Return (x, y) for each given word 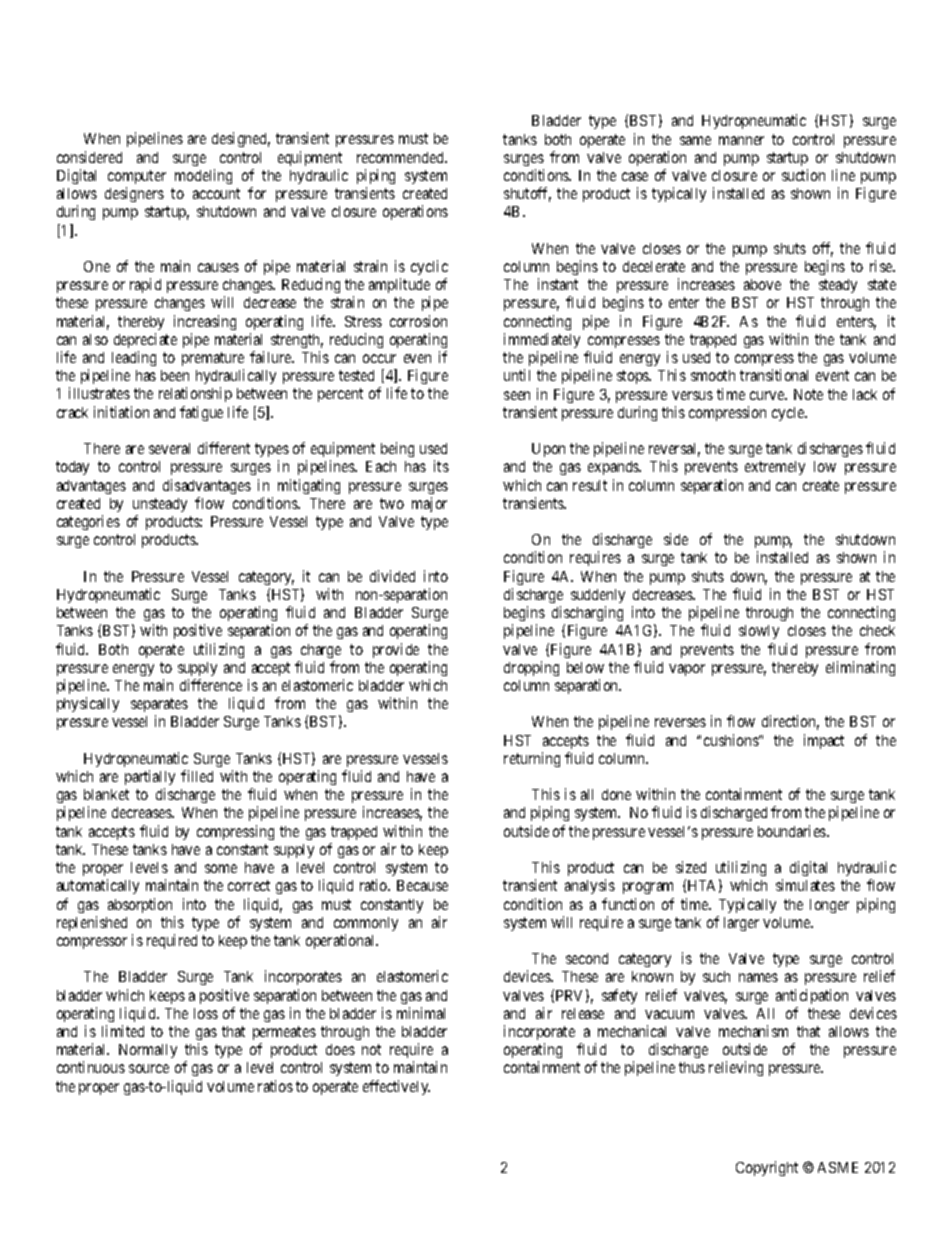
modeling (203, 176)
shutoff (527, 194)
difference (211, 685)
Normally (148, 1051)
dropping (531, 668)
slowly (759, 632)
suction (803, 175)
